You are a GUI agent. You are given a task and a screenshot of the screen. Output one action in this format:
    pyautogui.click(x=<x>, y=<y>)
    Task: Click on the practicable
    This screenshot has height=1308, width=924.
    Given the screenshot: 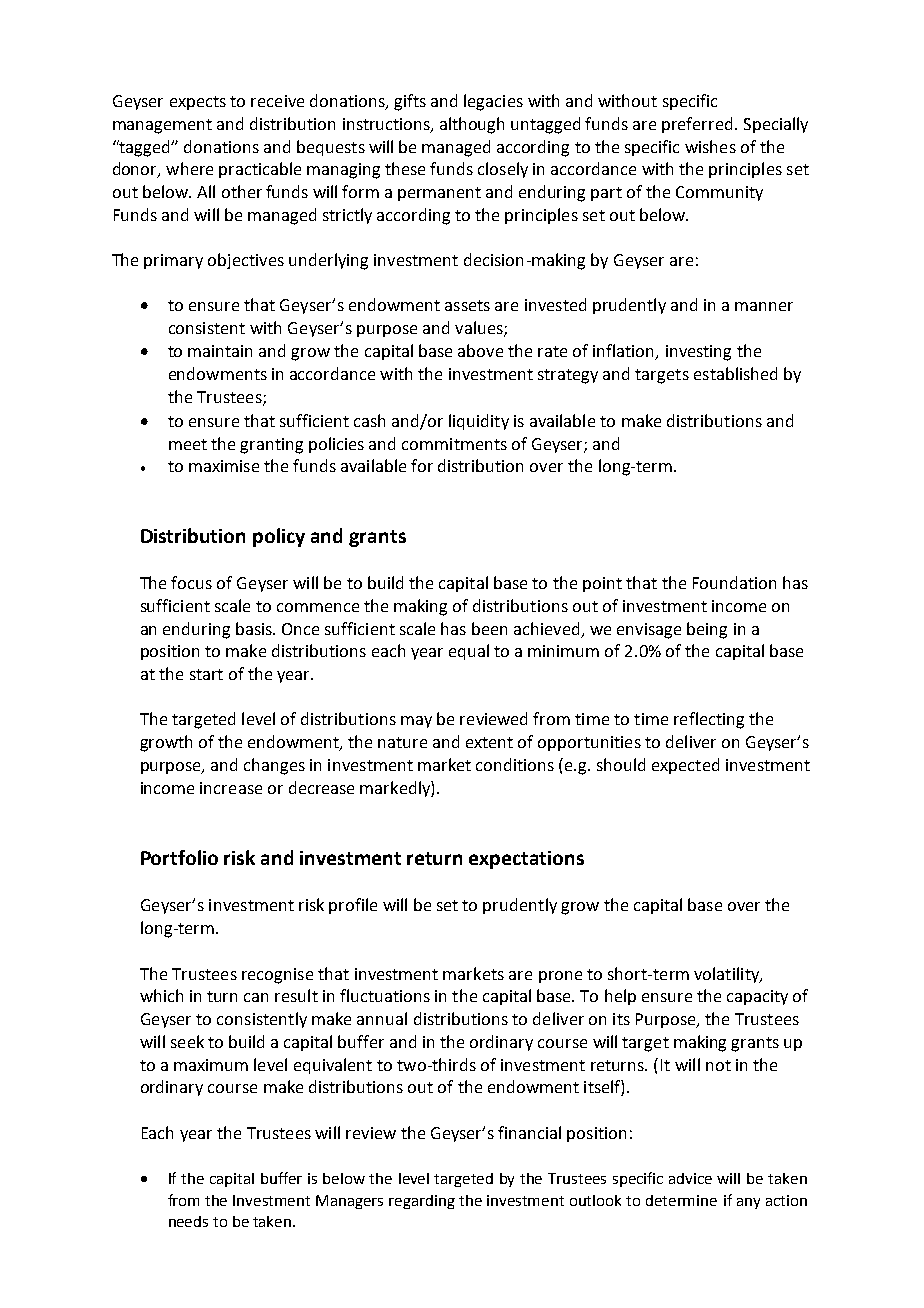 What is the action you would take?
    pyautogui.click(x=260, y=170)
